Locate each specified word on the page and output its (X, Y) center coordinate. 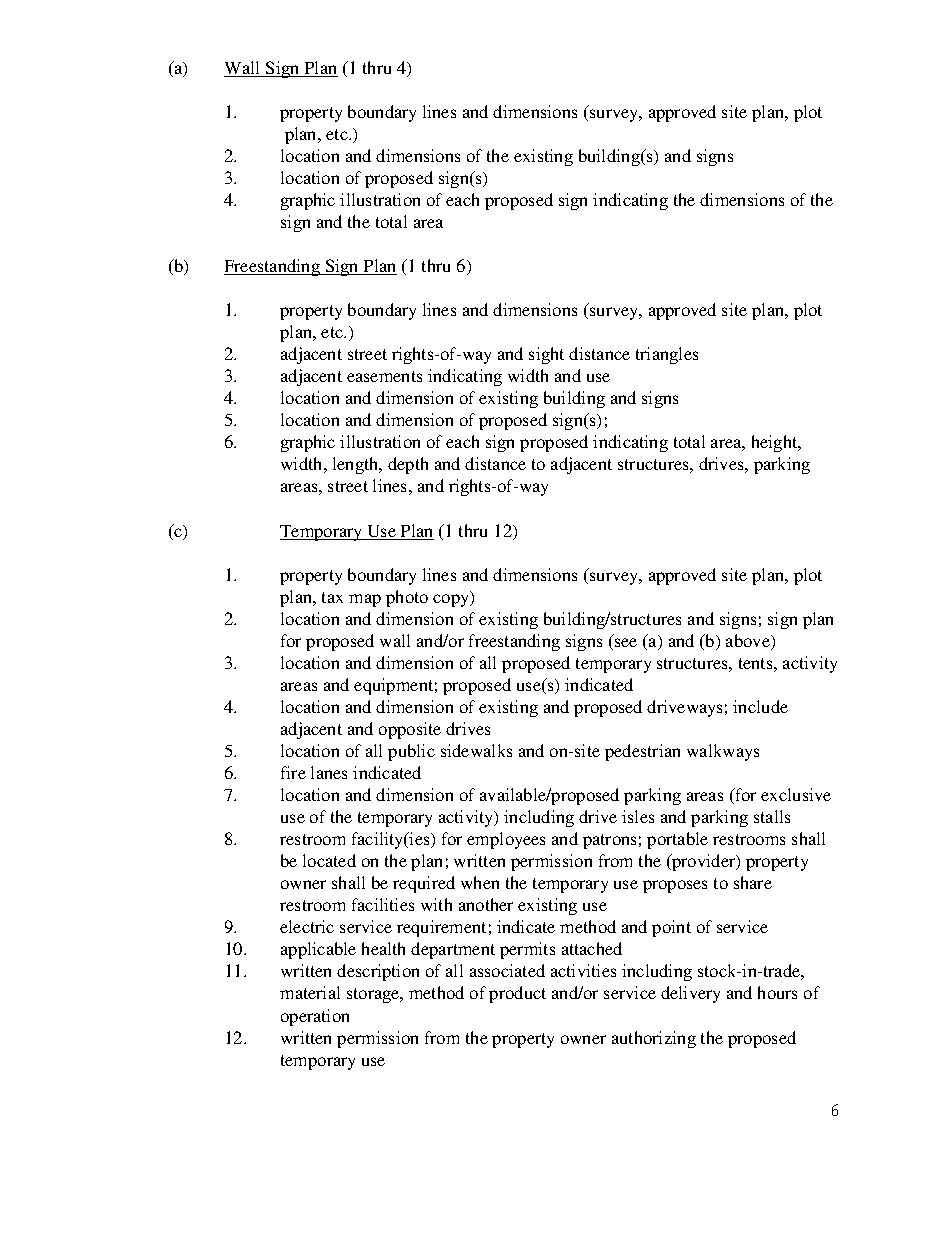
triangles (667, 355)
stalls (772, 816)
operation (315, 1017)
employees (506, 840)
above (749, 640)
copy (452, 600)
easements (384, 376)
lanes (329, 772)
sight (546, 355)
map (365, 600)
